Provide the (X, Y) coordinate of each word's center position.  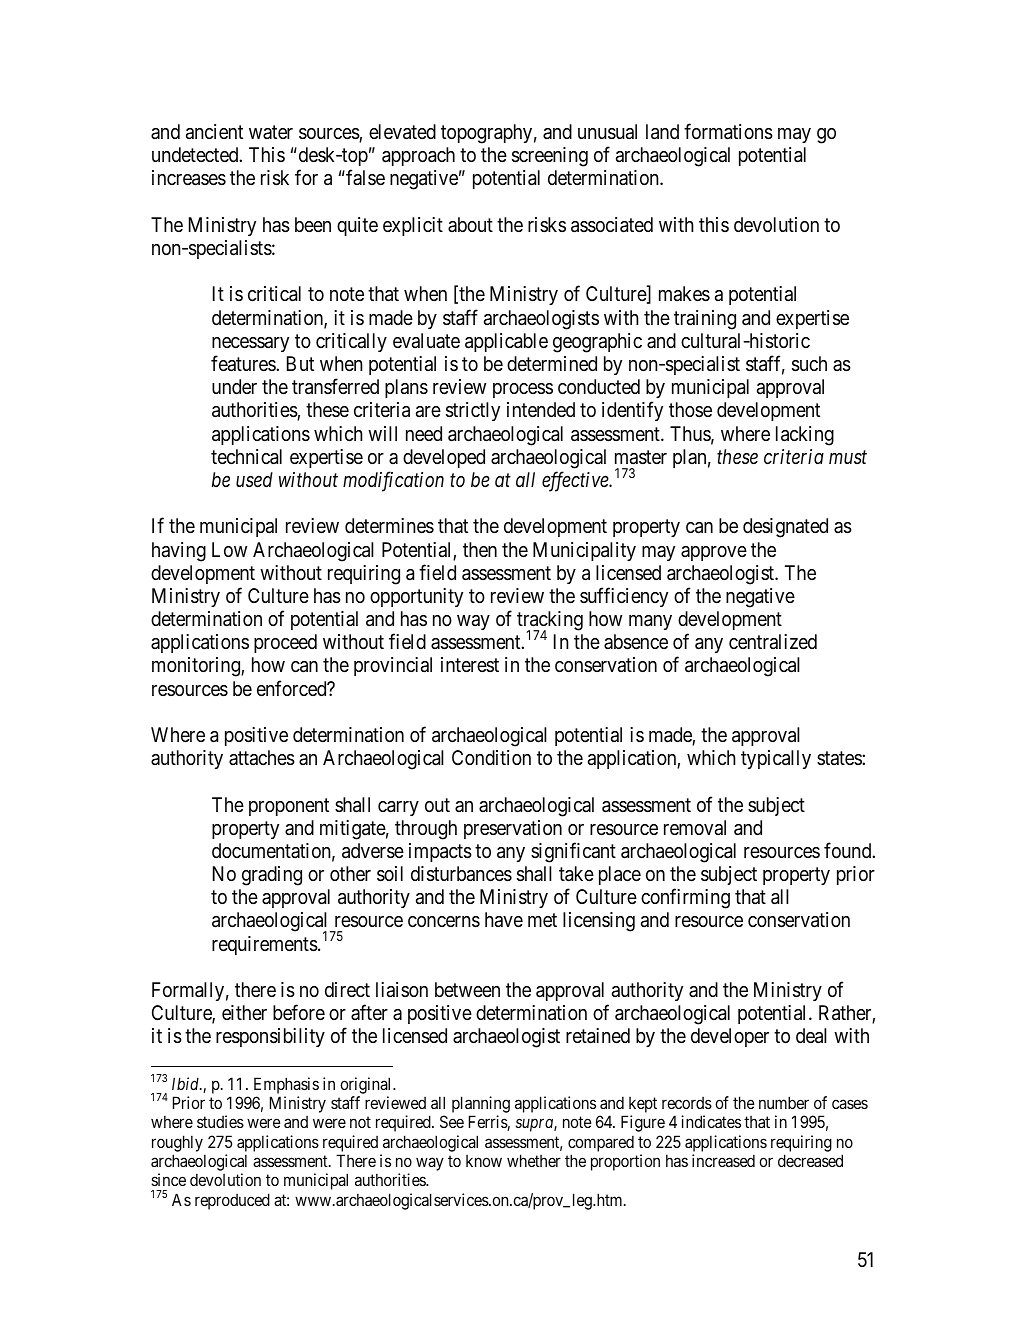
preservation (513, 829)
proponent (289, 807)
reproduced (232, 1201)
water (271, 132)
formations (728, 131)
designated (785, 528)
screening (550, 157)
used (254, 479)
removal (695, 828)
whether (534, 1160)
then (480, 549)
